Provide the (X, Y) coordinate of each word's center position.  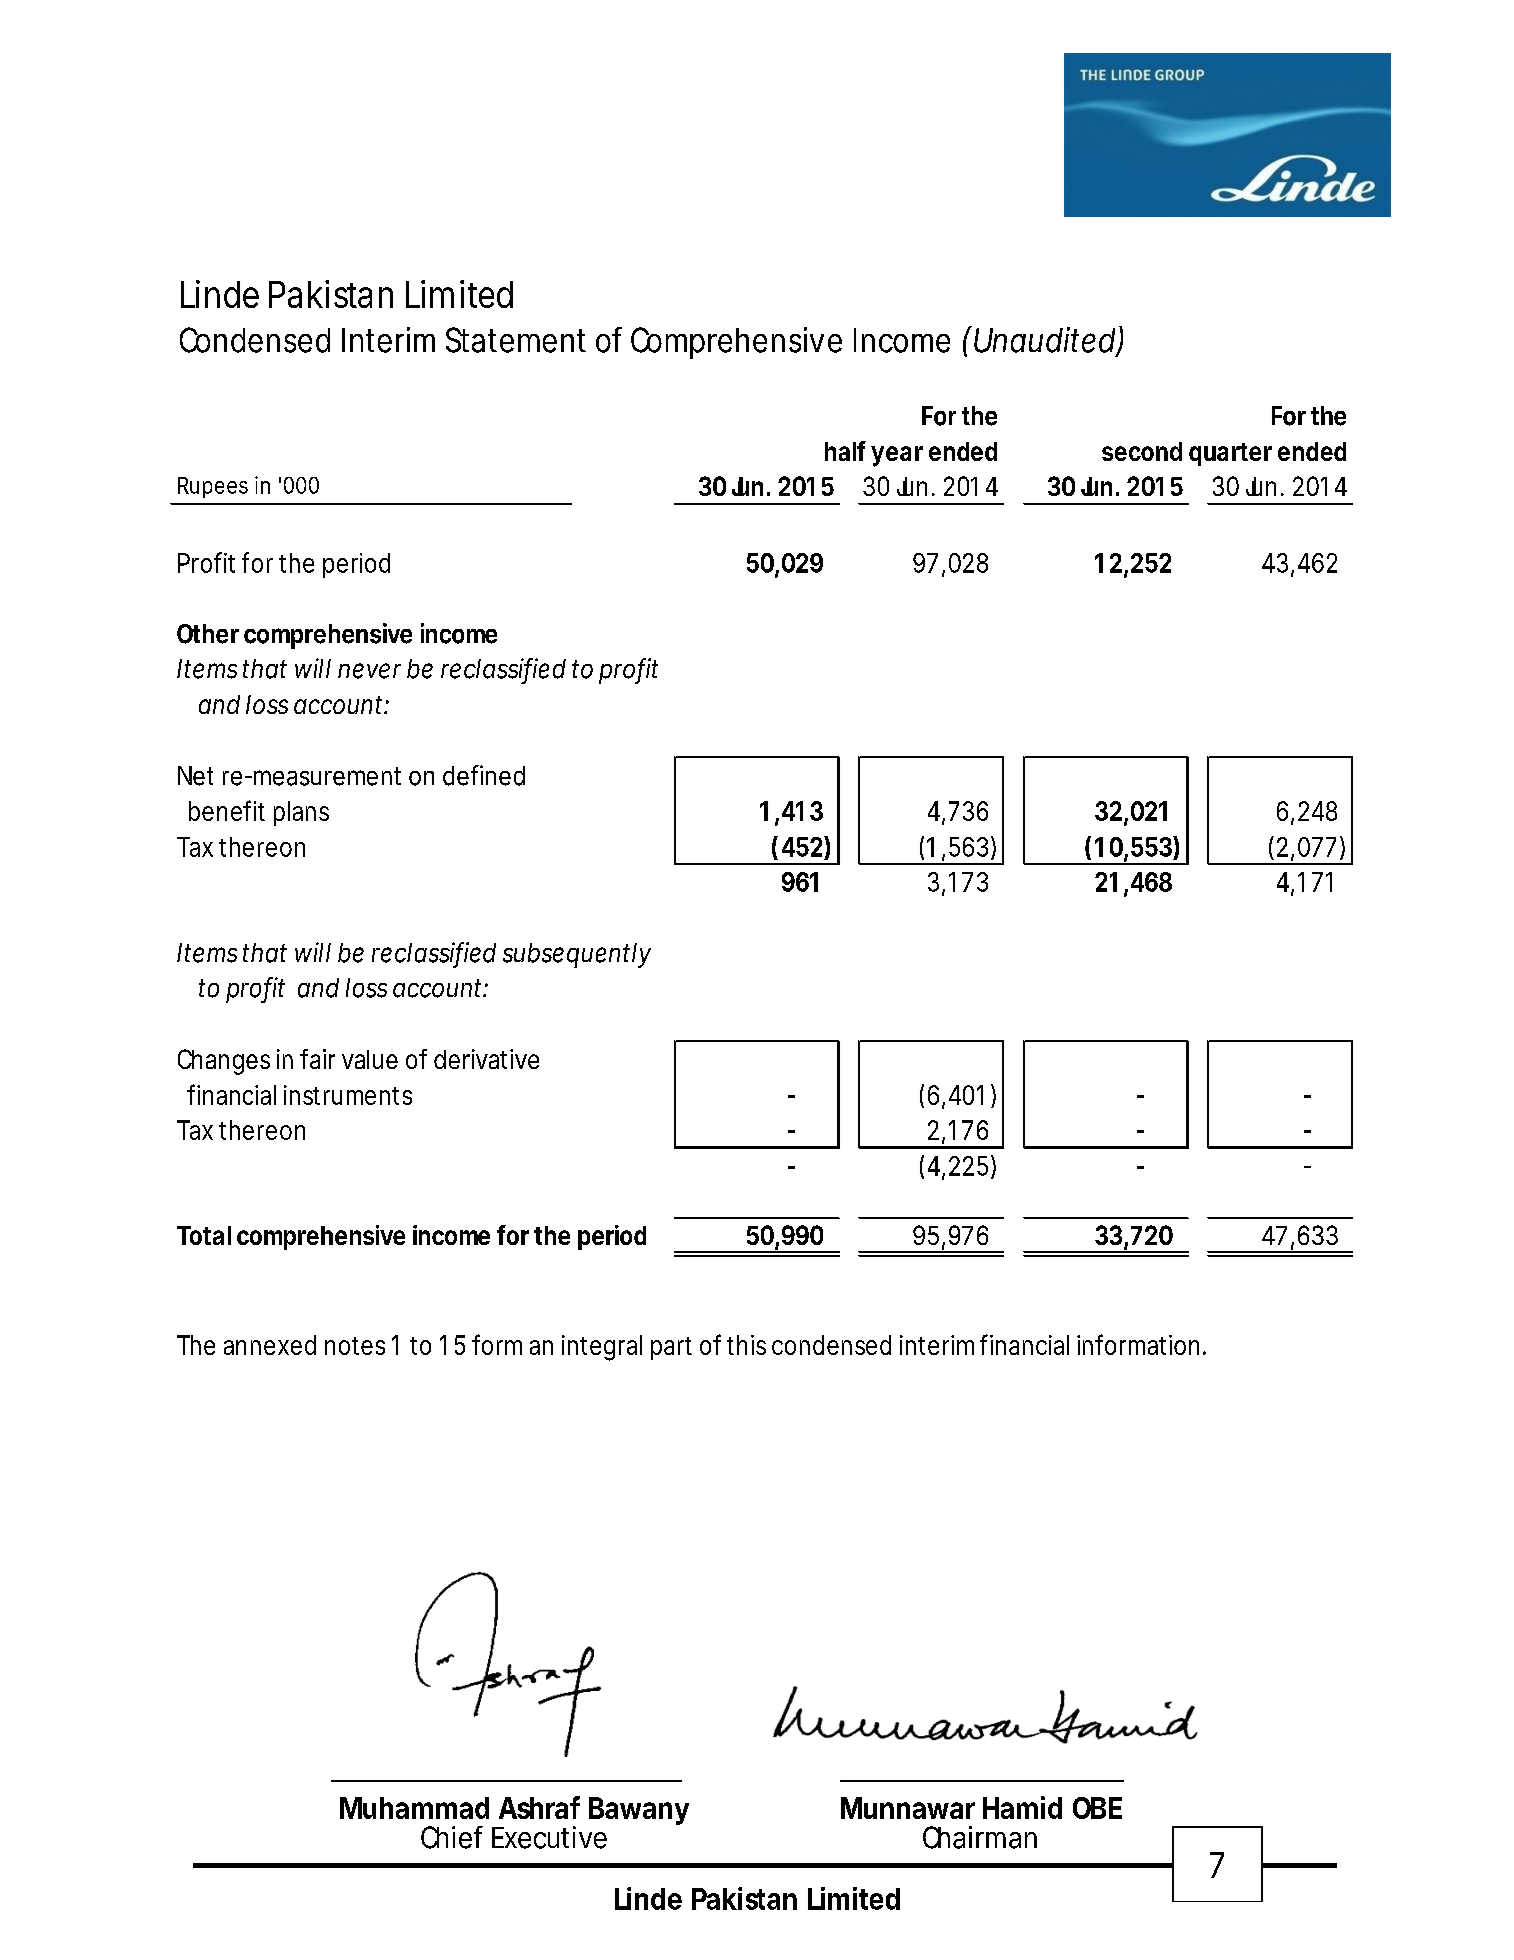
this (746, 1345)
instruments (348, 1095)
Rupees (213, 487)
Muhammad (414, 1808)
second (1142, 451)
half (845, 451)
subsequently (577, 955)
